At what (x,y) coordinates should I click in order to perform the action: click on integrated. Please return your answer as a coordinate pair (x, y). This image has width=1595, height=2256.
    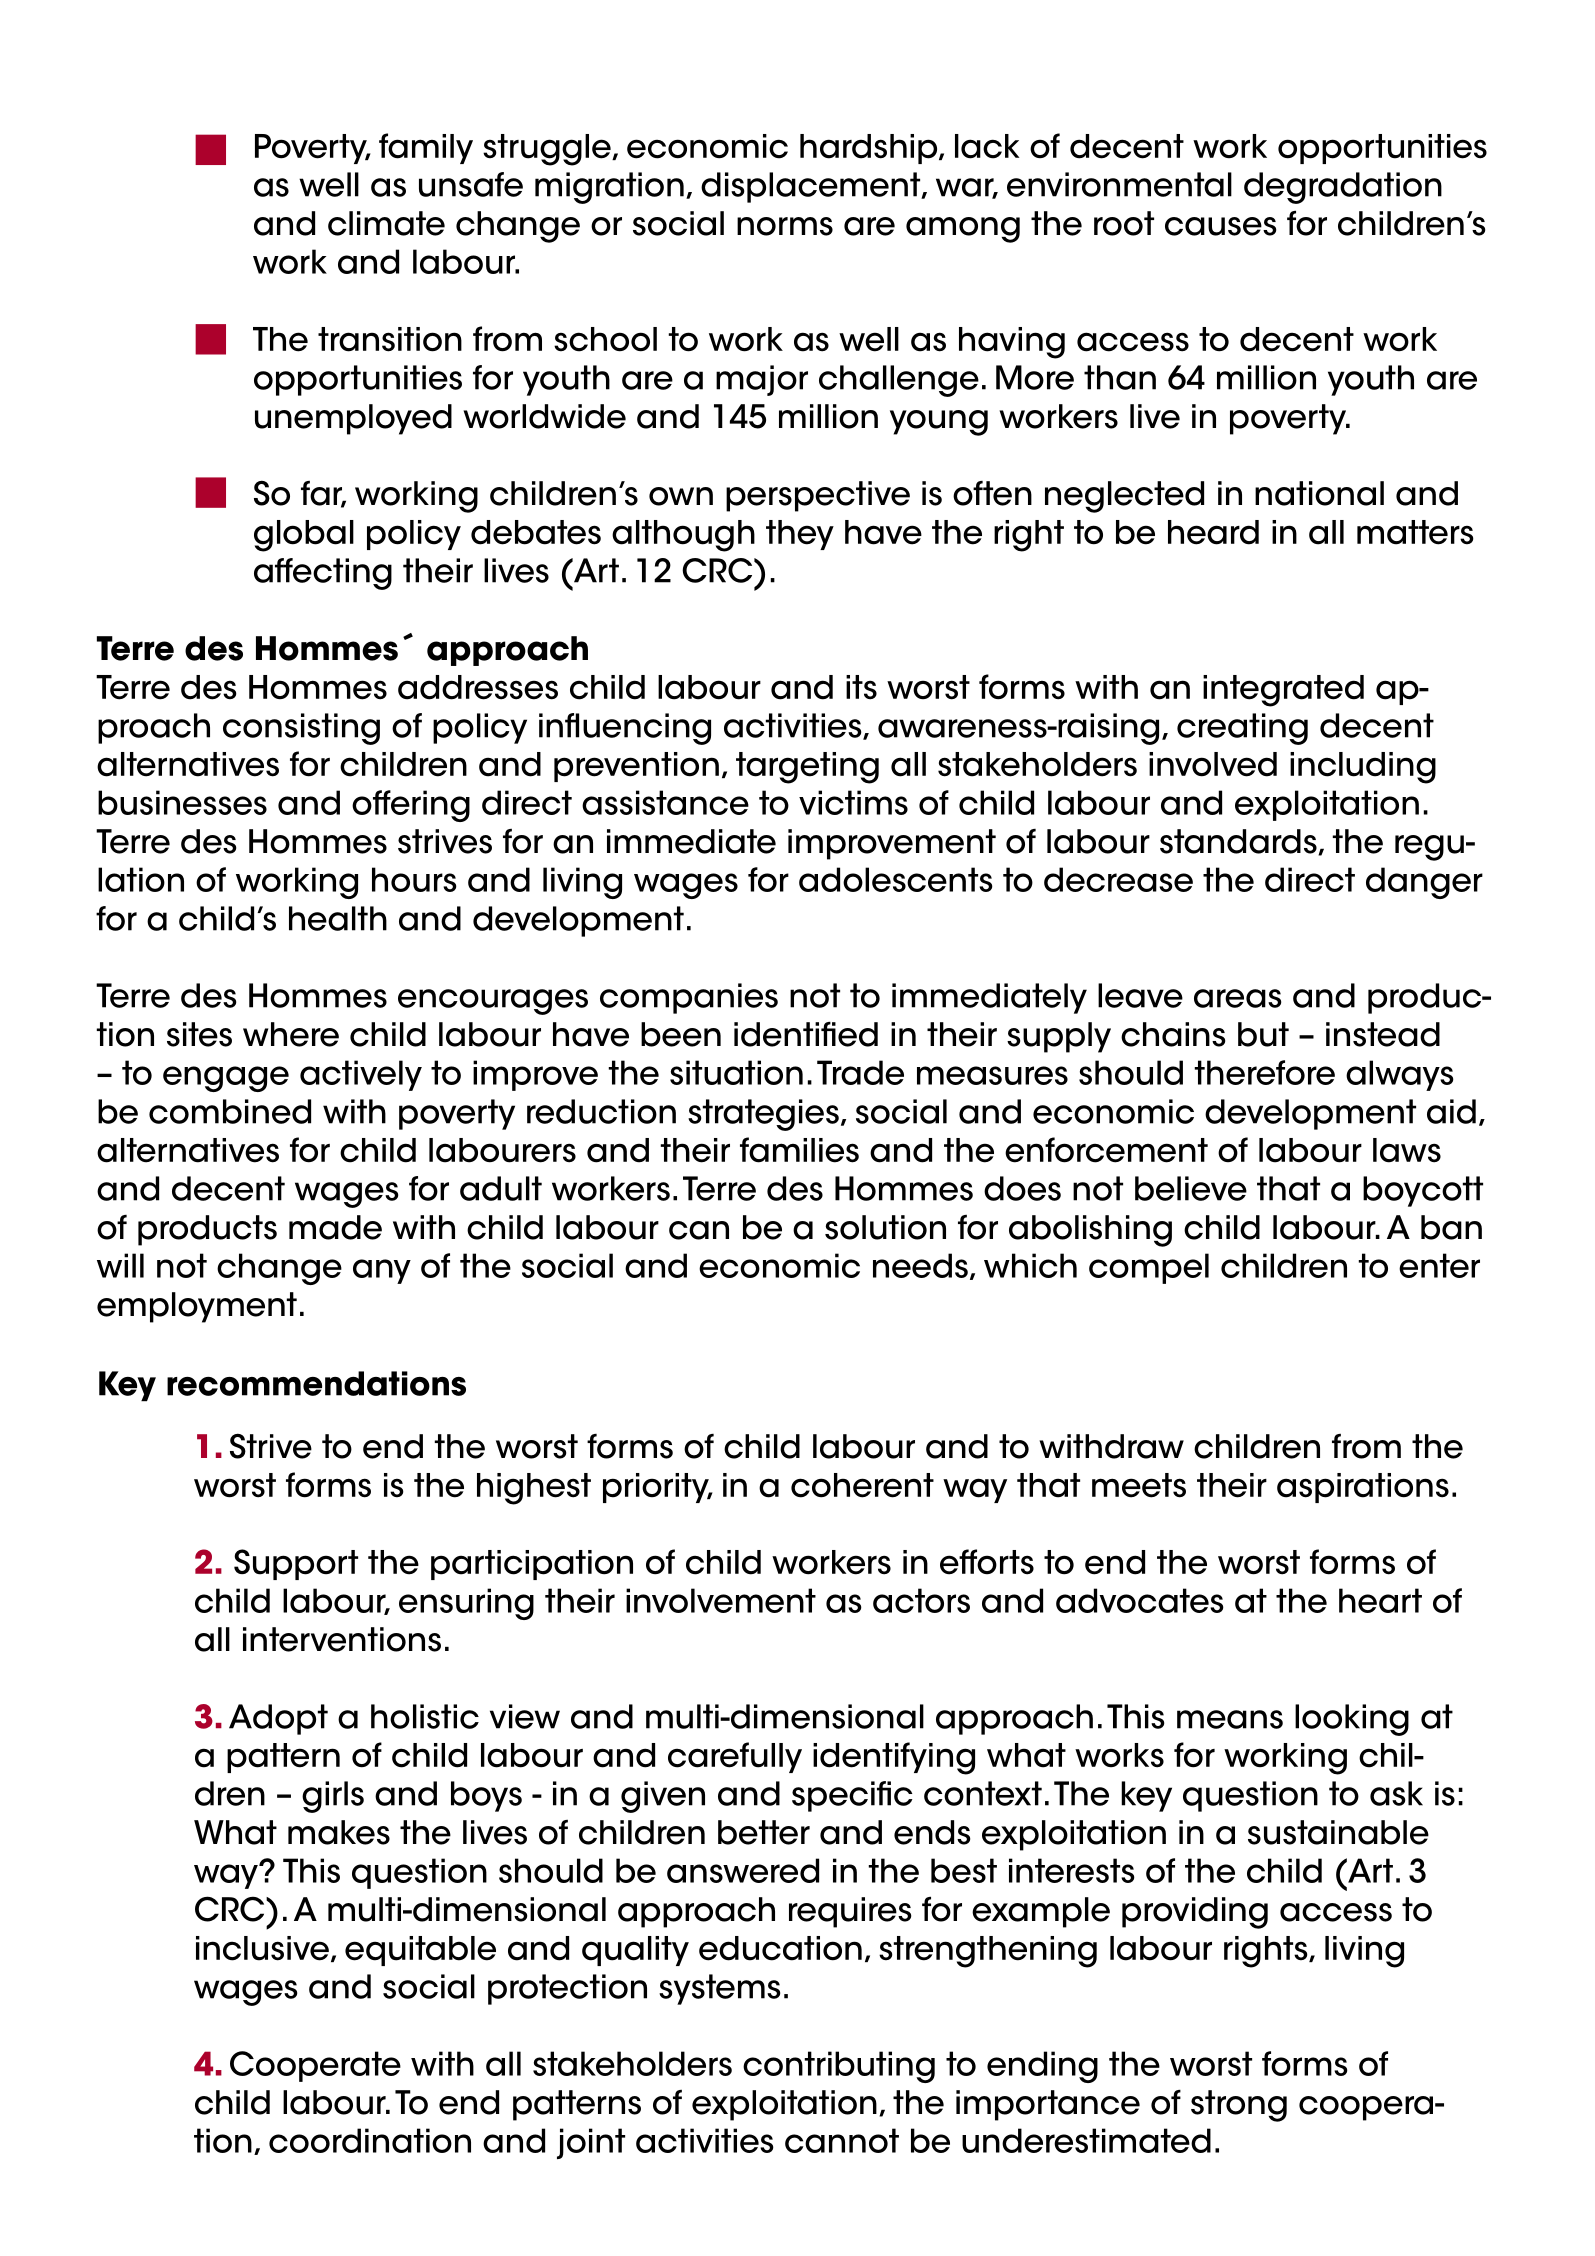
    Looking at the image, I should click on (1283, 691).
